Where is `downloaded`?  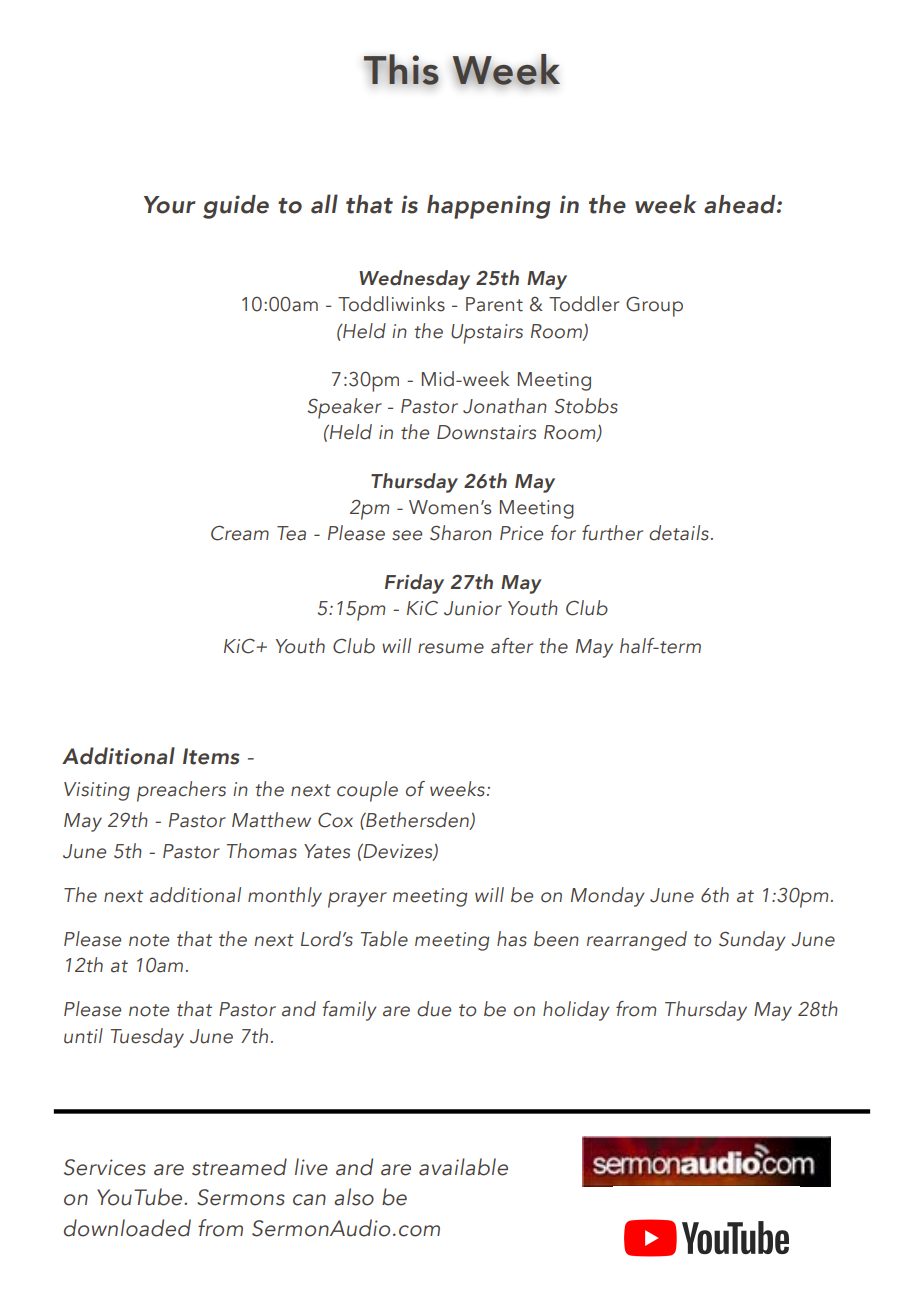
downloaded is located at coordinates (127, 1228).
